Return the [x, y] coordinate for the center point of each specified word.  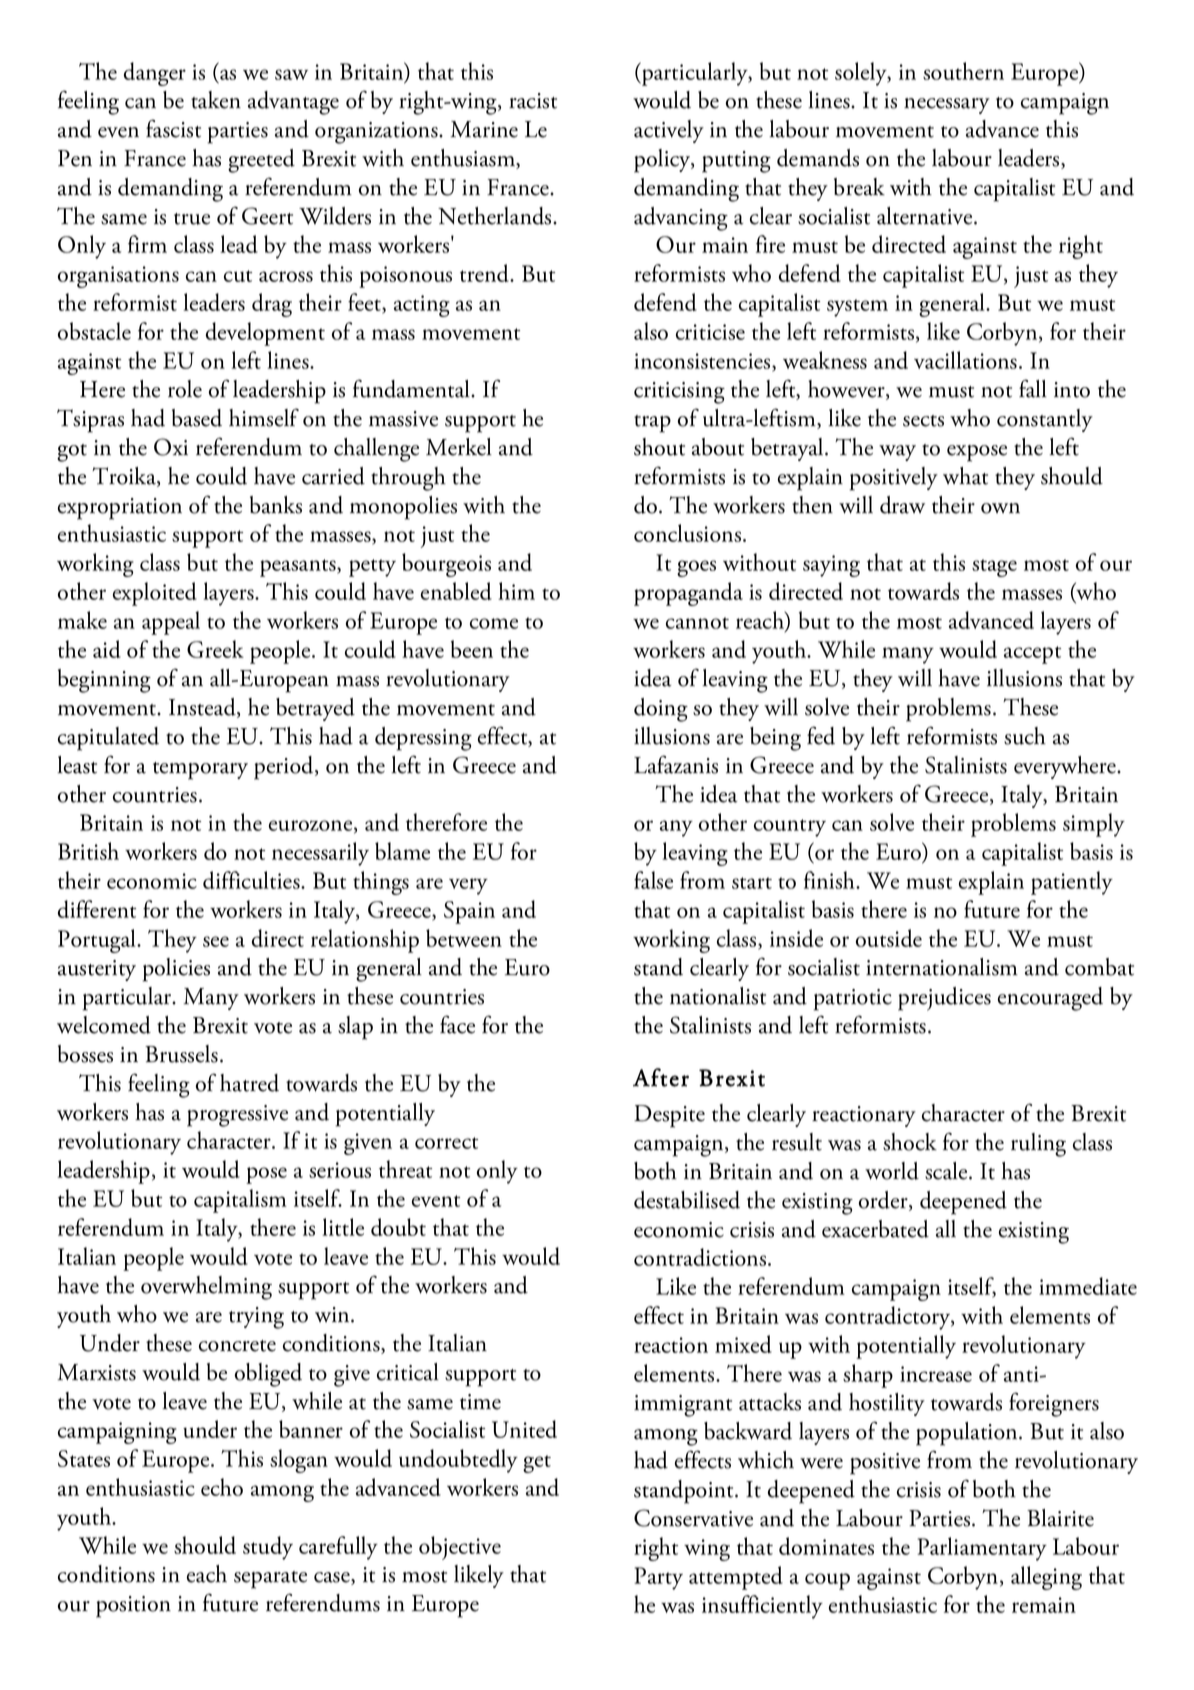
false [653, 880]
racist [533, 101]
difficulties [252, 880]
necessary [947, 106]
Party [658, 1578]
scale [947, 1171]
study [268, 1548]
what [965, 476]
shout [659, 447]
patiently [1072, 883]
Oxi [171, 447]
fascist [173, 128]
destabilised [687, 1200]
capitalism [240, 1201]
